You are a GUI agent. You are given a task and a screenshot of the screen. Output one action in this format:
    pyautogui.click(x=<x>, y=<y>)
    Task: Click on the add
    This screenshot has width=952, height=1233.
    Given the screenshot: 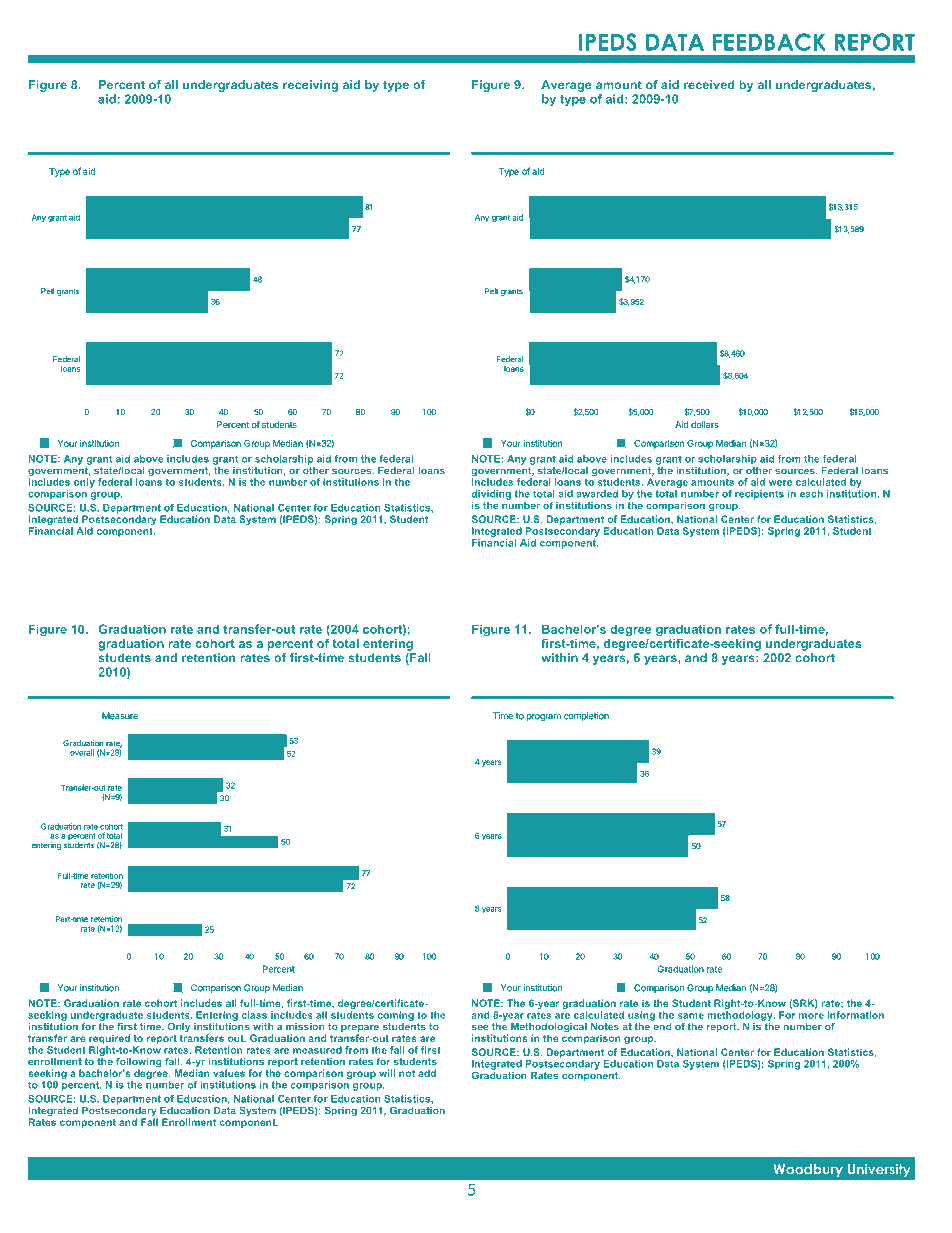 What is the action you would take?
    pyautogui.click(x=427, y=1073)
